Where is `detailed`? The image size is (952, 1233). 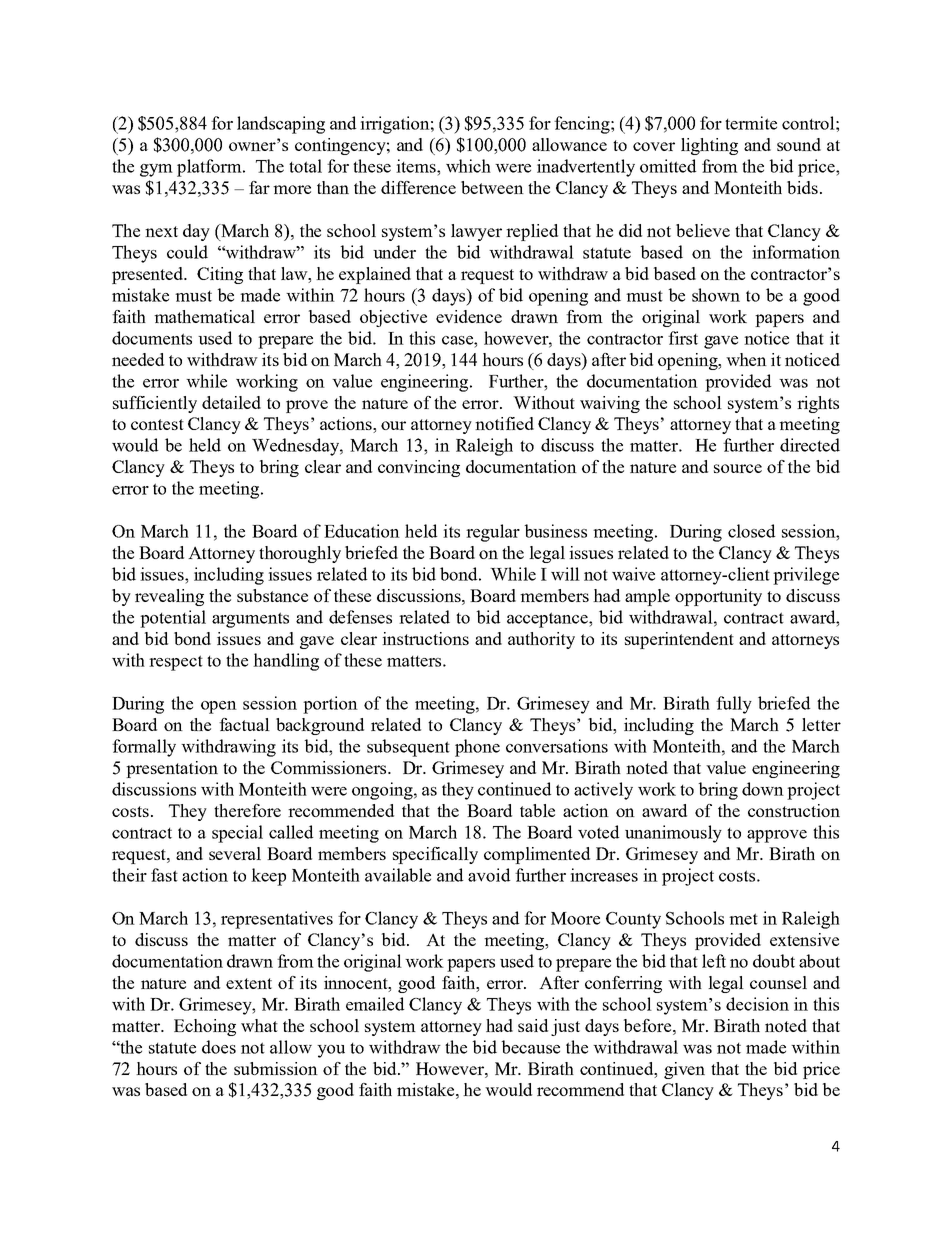
detailed is located at coordinates (231, 402).
